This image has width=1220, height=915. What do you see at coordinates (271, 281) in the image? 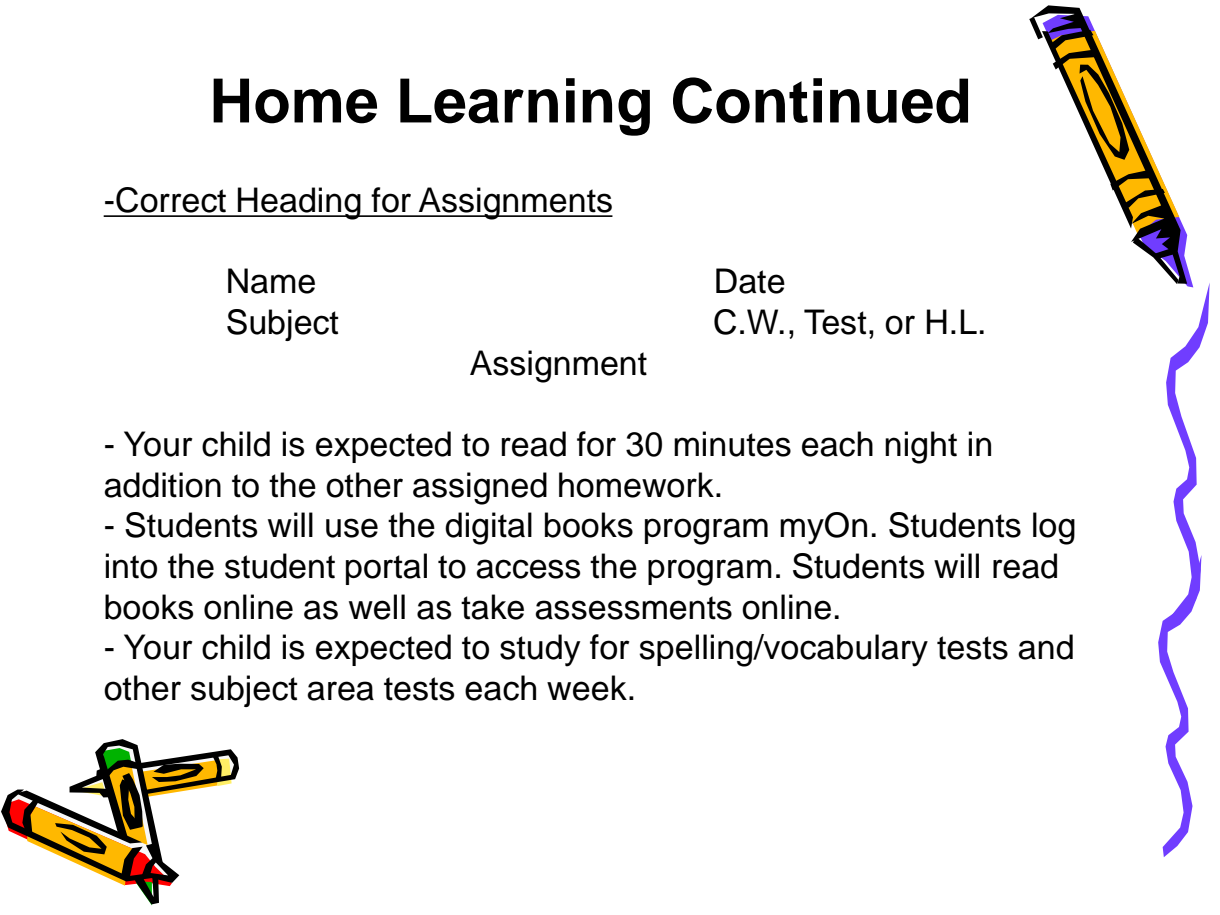
I see `Name` at bounding box center [271, 281].
